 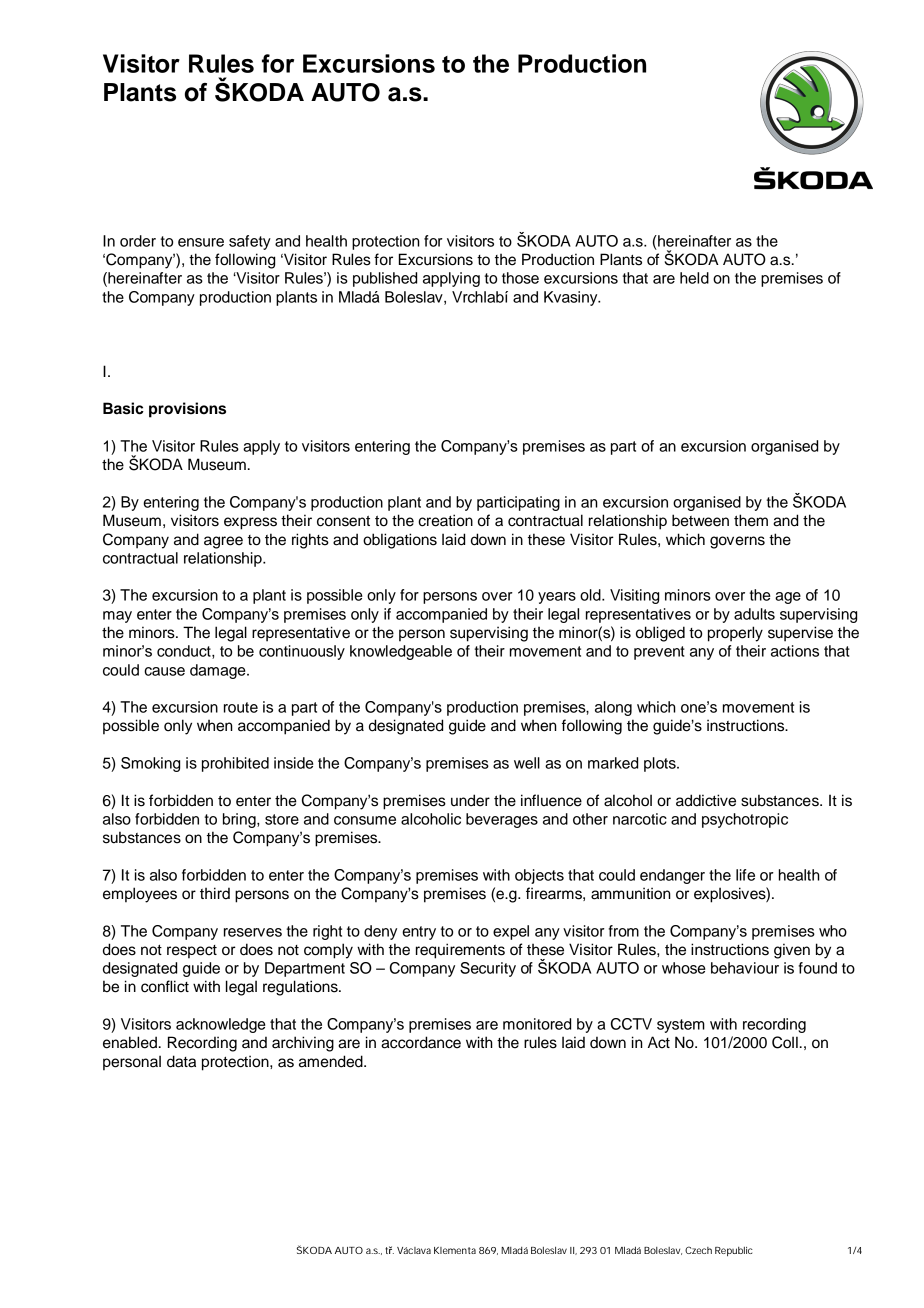 What do you see at coordinates (694, 278) in the screenshot?
I see `held` at bounding box center [694, 278].
